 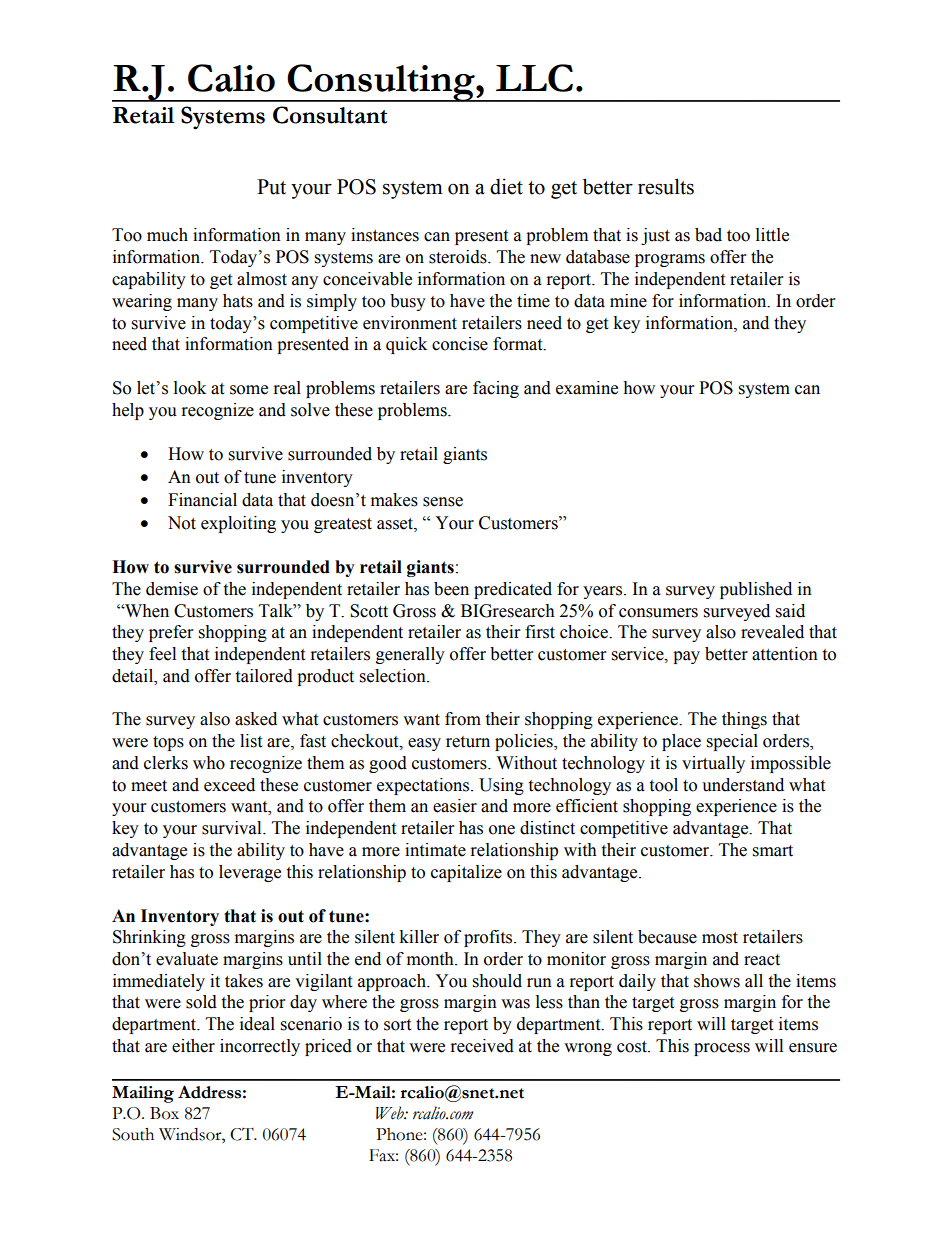 What do you see at coordinates (172, 589) in the document?
I see `demise` at bounding box center [172, 589].
